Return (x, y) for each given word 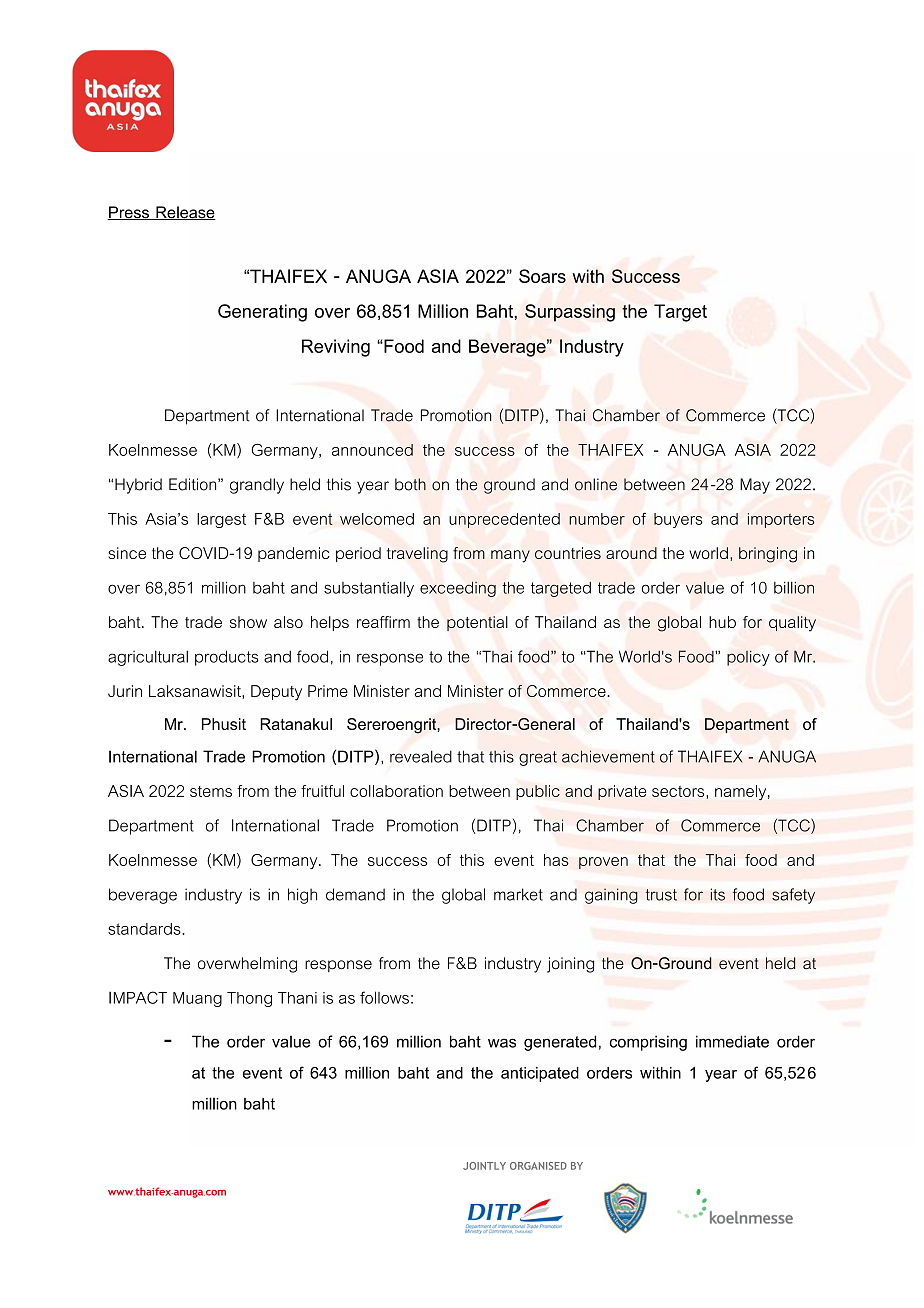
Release (185, 213)
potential (477, 623)
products (226, 658)
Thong (249, 999)
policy (748, 658)
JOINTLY (484, 1166)
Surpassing (570, 313)
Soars (542, 276)
